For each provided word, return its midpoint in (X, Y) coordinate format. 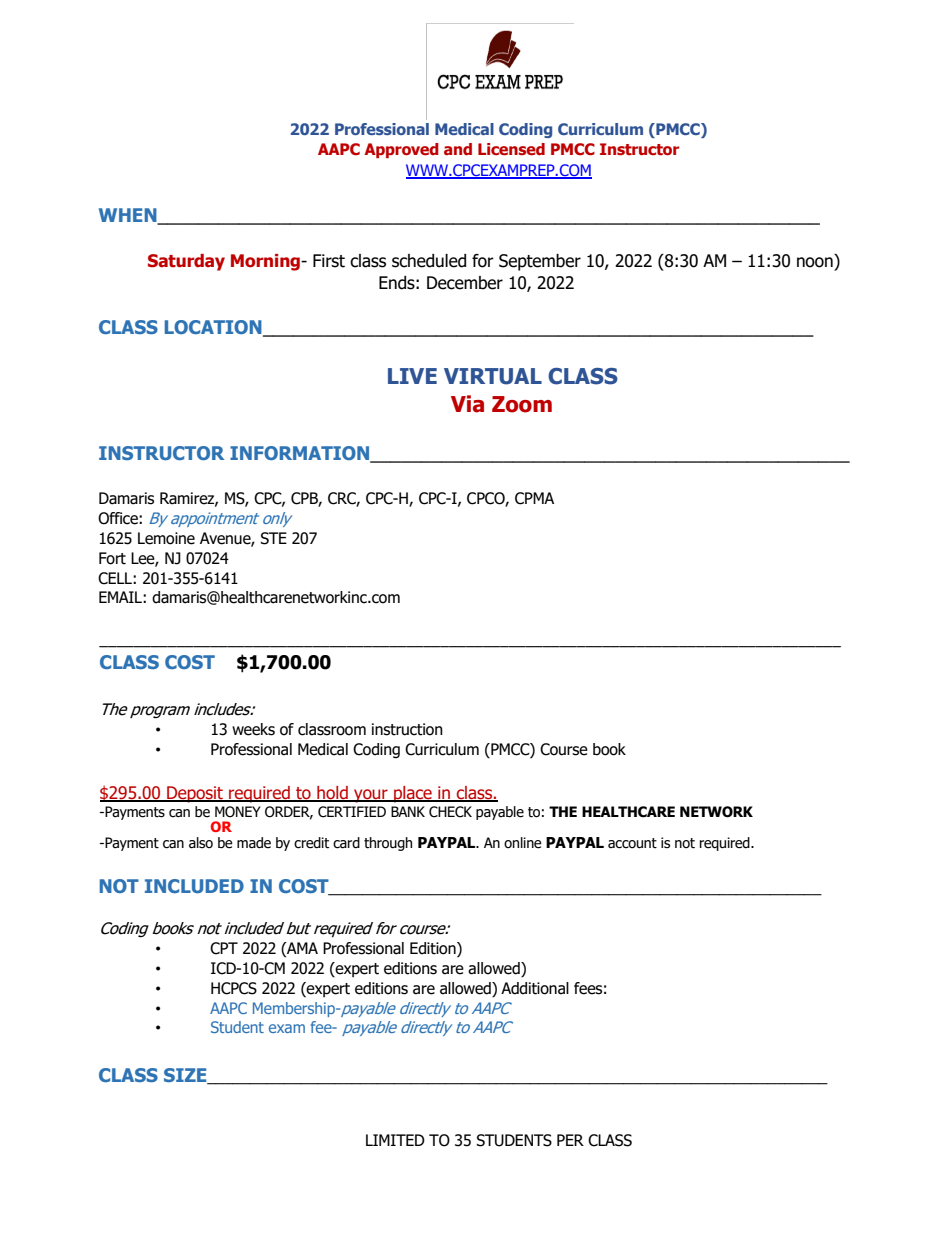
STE (273, 538)
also (201, 843)
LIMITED (395, 1140)
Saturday (186, 262)
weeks (253, 729)
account (632, 843)
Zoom (522, 404)
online (523, 843)
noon (815, 262)
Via (467, 404)
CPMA (534, 498)
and (458, 149)
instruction (407, 729)
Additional (535, 988)
